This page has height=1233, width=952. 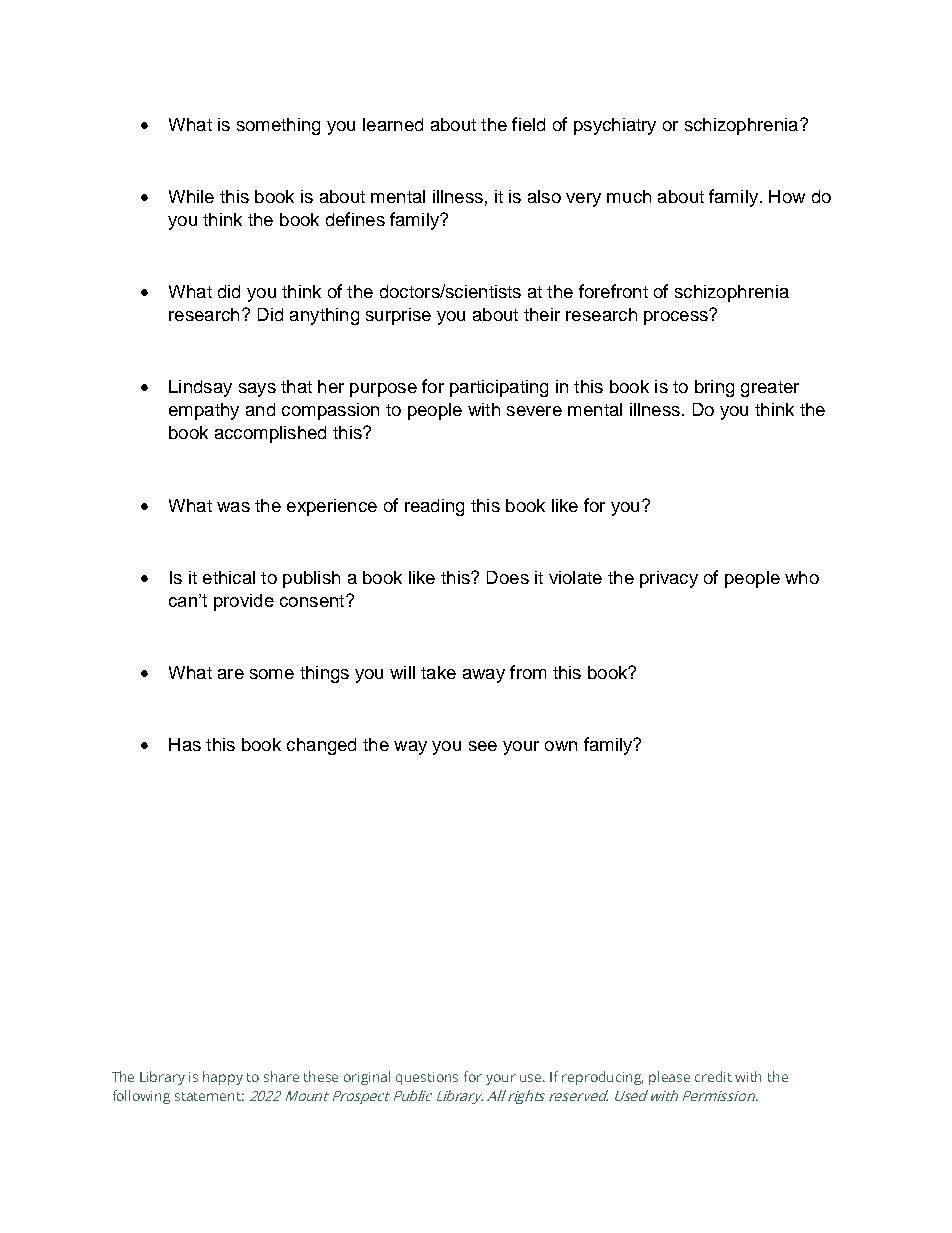 I want to click on happy, so click(x=223, y=1078).
